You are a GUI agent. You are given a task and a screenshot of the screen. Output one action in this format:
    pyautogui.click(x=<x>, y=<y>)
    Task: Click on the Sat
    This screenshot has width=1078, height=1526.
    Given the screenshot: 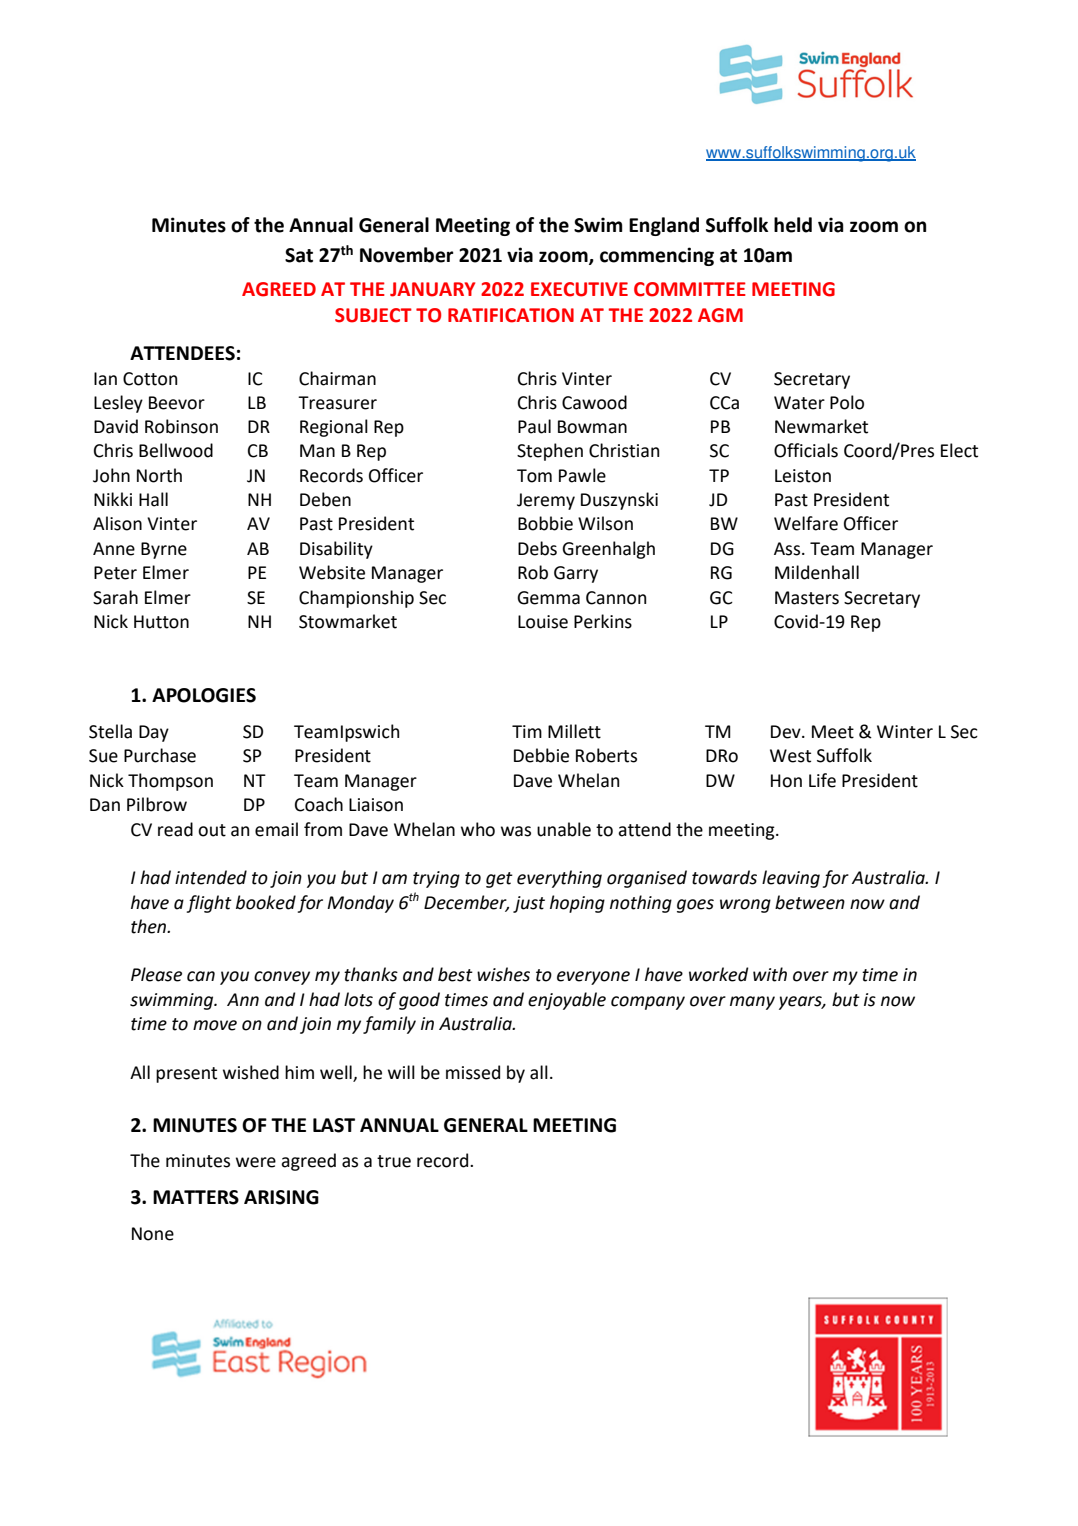 What is the action you would take?
    pyautogui.click(x=299, y=255)
